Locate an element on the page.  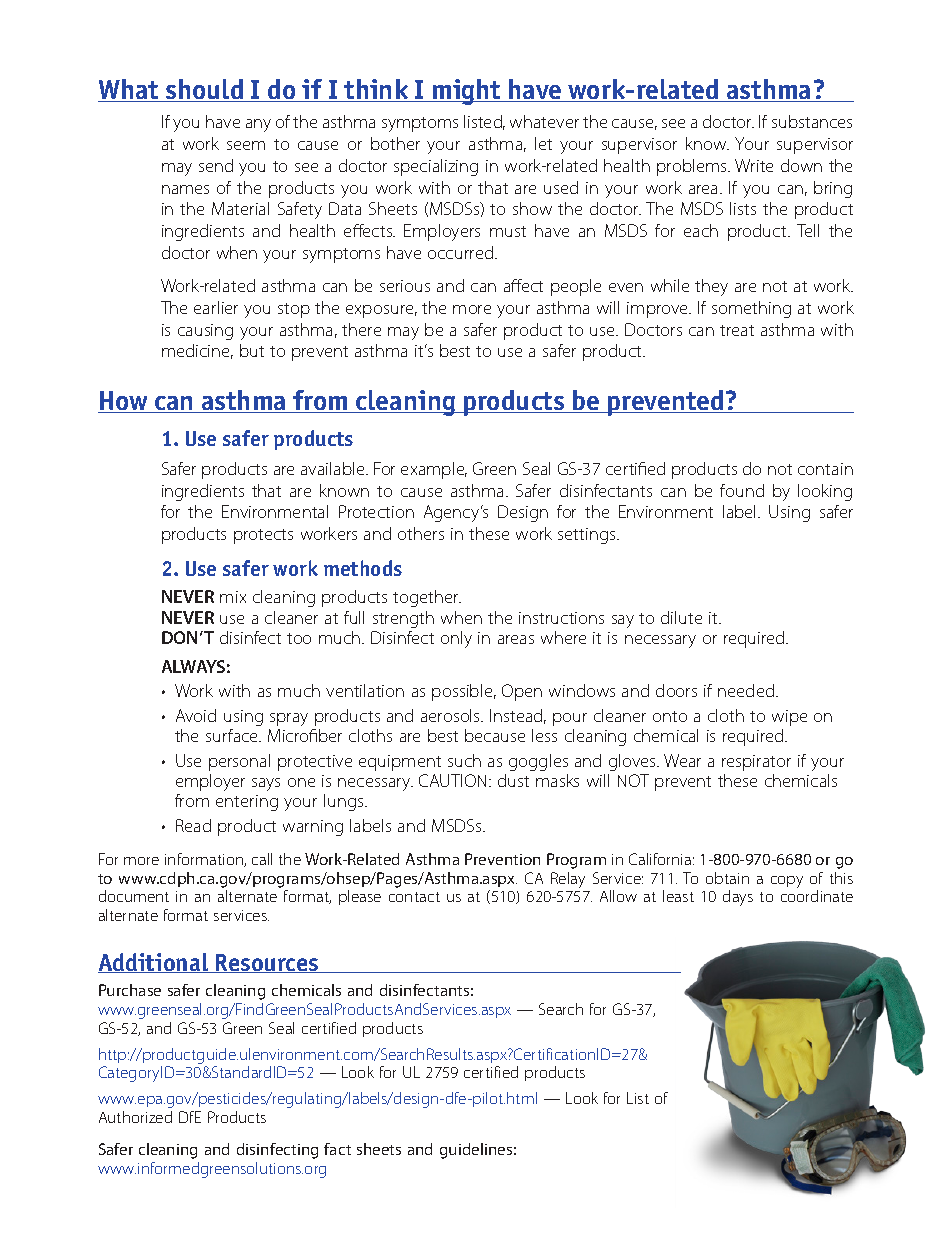
respirator is located at coordinates (756, 763).
